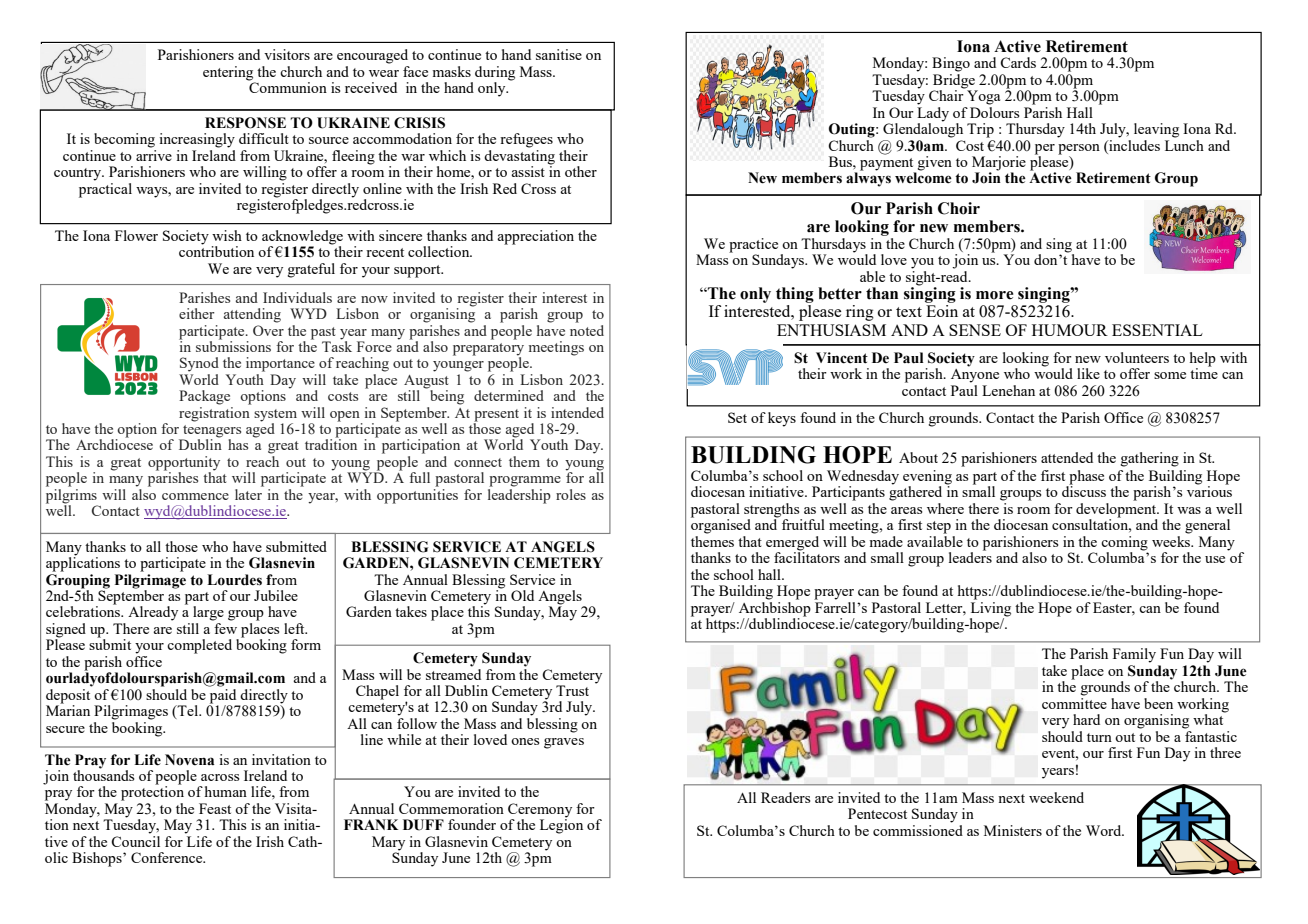 This screenshot has width=1308, height=924. I want to click on HUMOUR, so click(1070, 330).
